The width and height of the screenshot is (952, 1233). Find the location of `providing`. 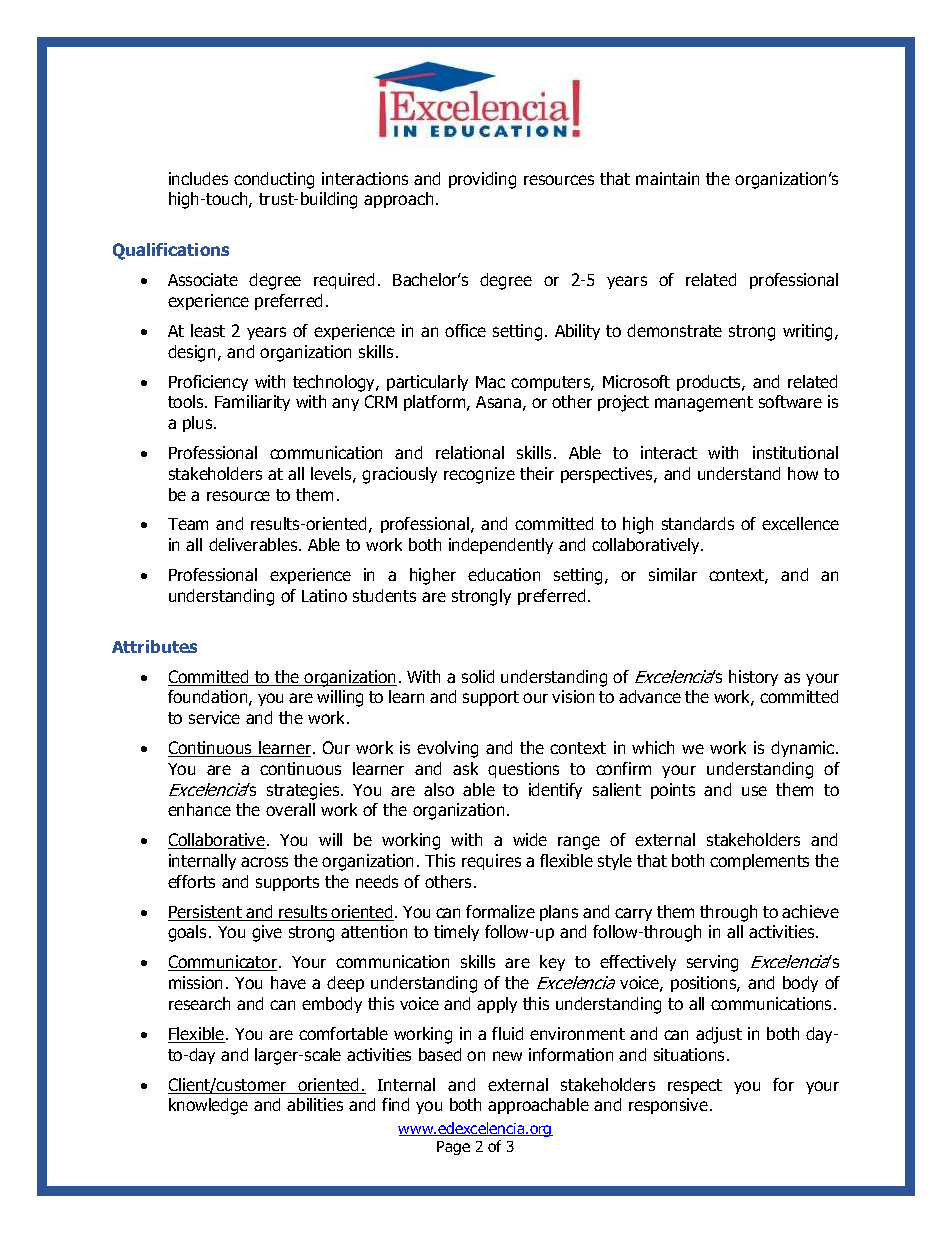

providing is located at coordinates (482, 180).
